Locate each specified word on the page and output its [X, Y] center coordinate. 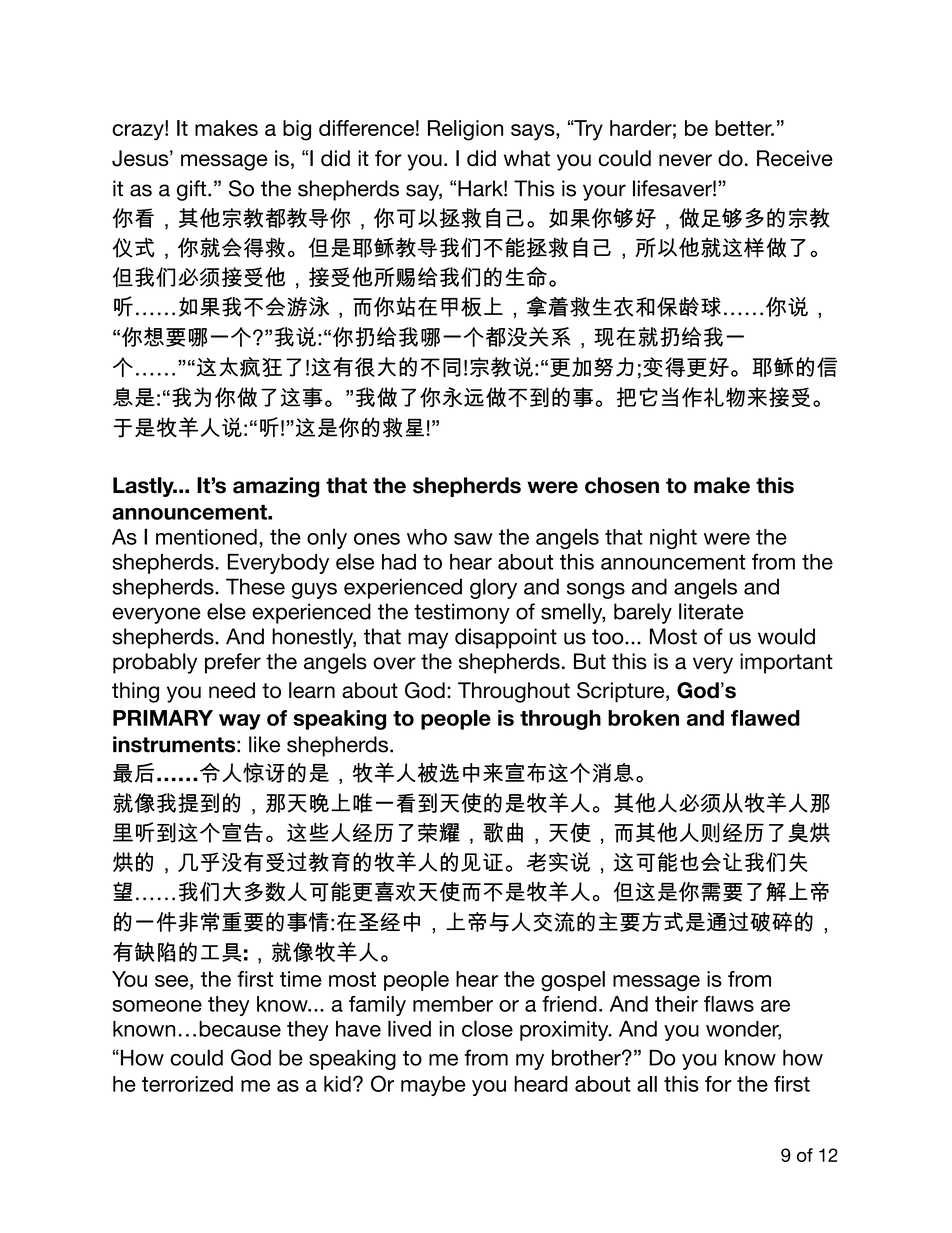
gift [193, 190]
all [647, 1084]
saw [473, 539]
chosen [622, 485]
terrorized [187, 1084]
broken [643, 718]
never [685, 160]
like [264, 744]
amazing [276, 487]
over [394, 663]
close [487, 1028]
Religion [465, 130]
